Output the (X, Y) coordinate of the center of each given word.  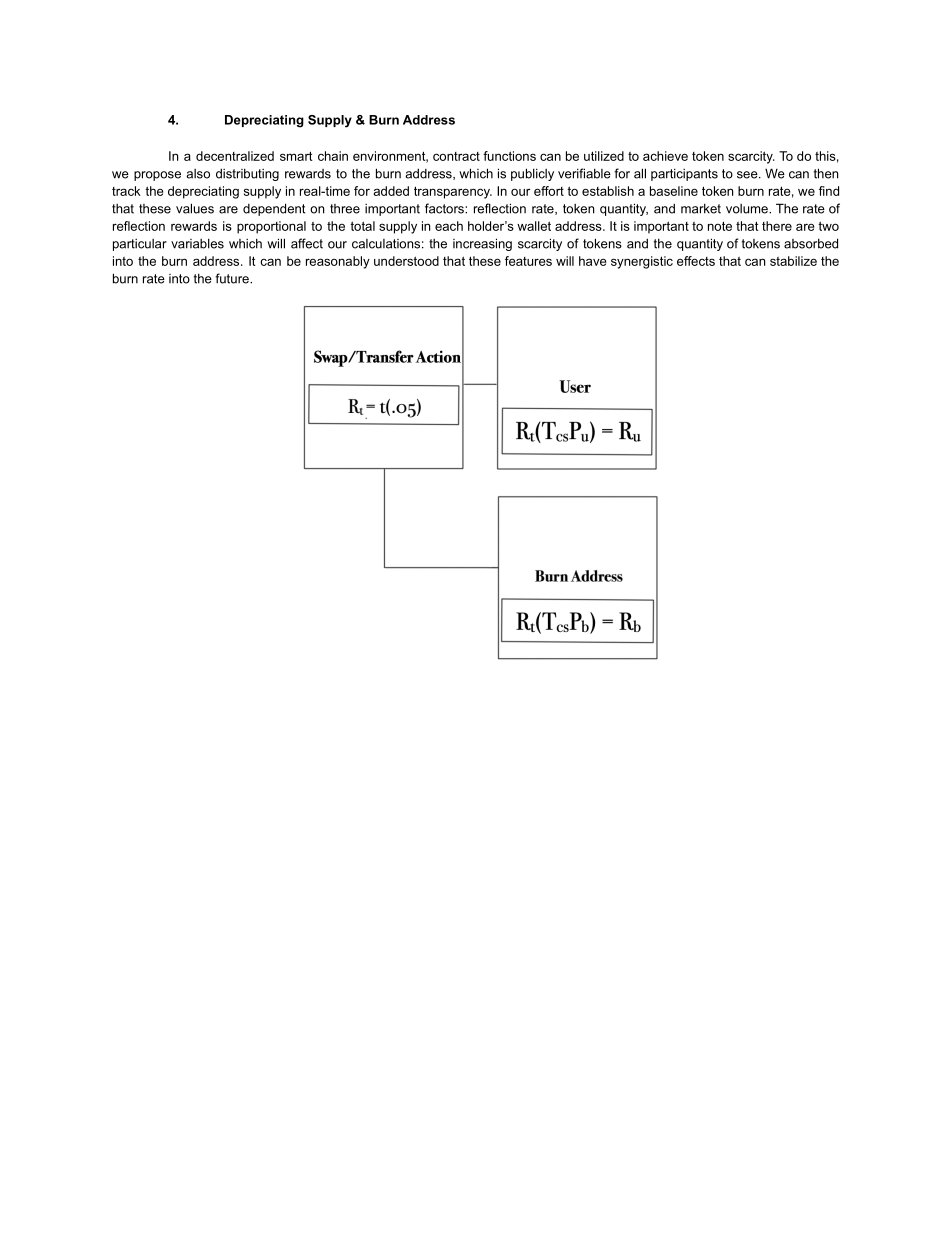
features (528, 261)
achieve (665, 156)
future (233, 278)
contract (456, 156)
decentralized (235, 156)
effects (696, 261)
